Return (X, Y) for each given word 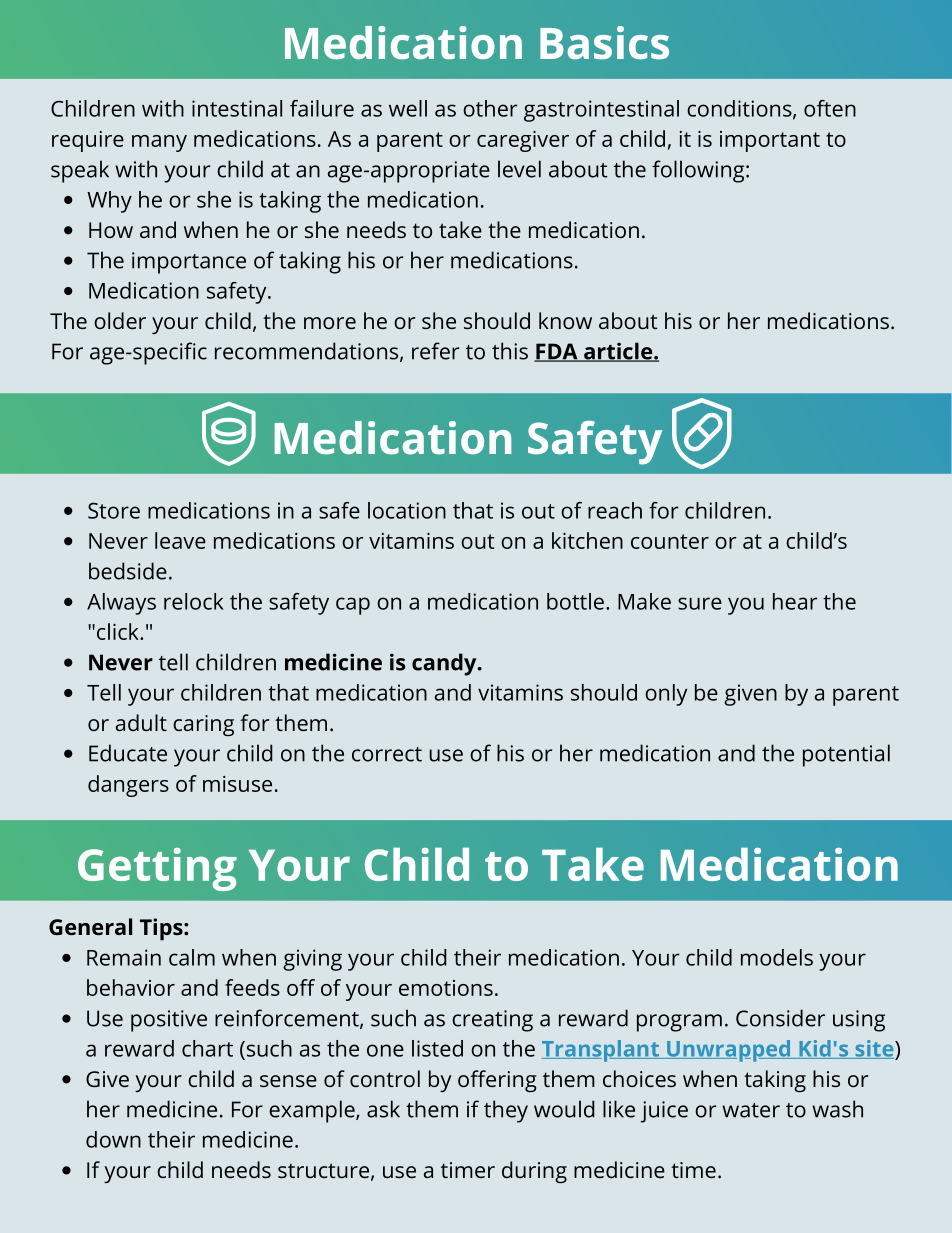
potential (846, 755)
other (490, 108)
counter (670, 541)
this (510, 351)
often (830, 108)
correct (387, 754)
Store (114, 510)
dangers (128, 786)
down (113, 1139)
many (159, 143)
